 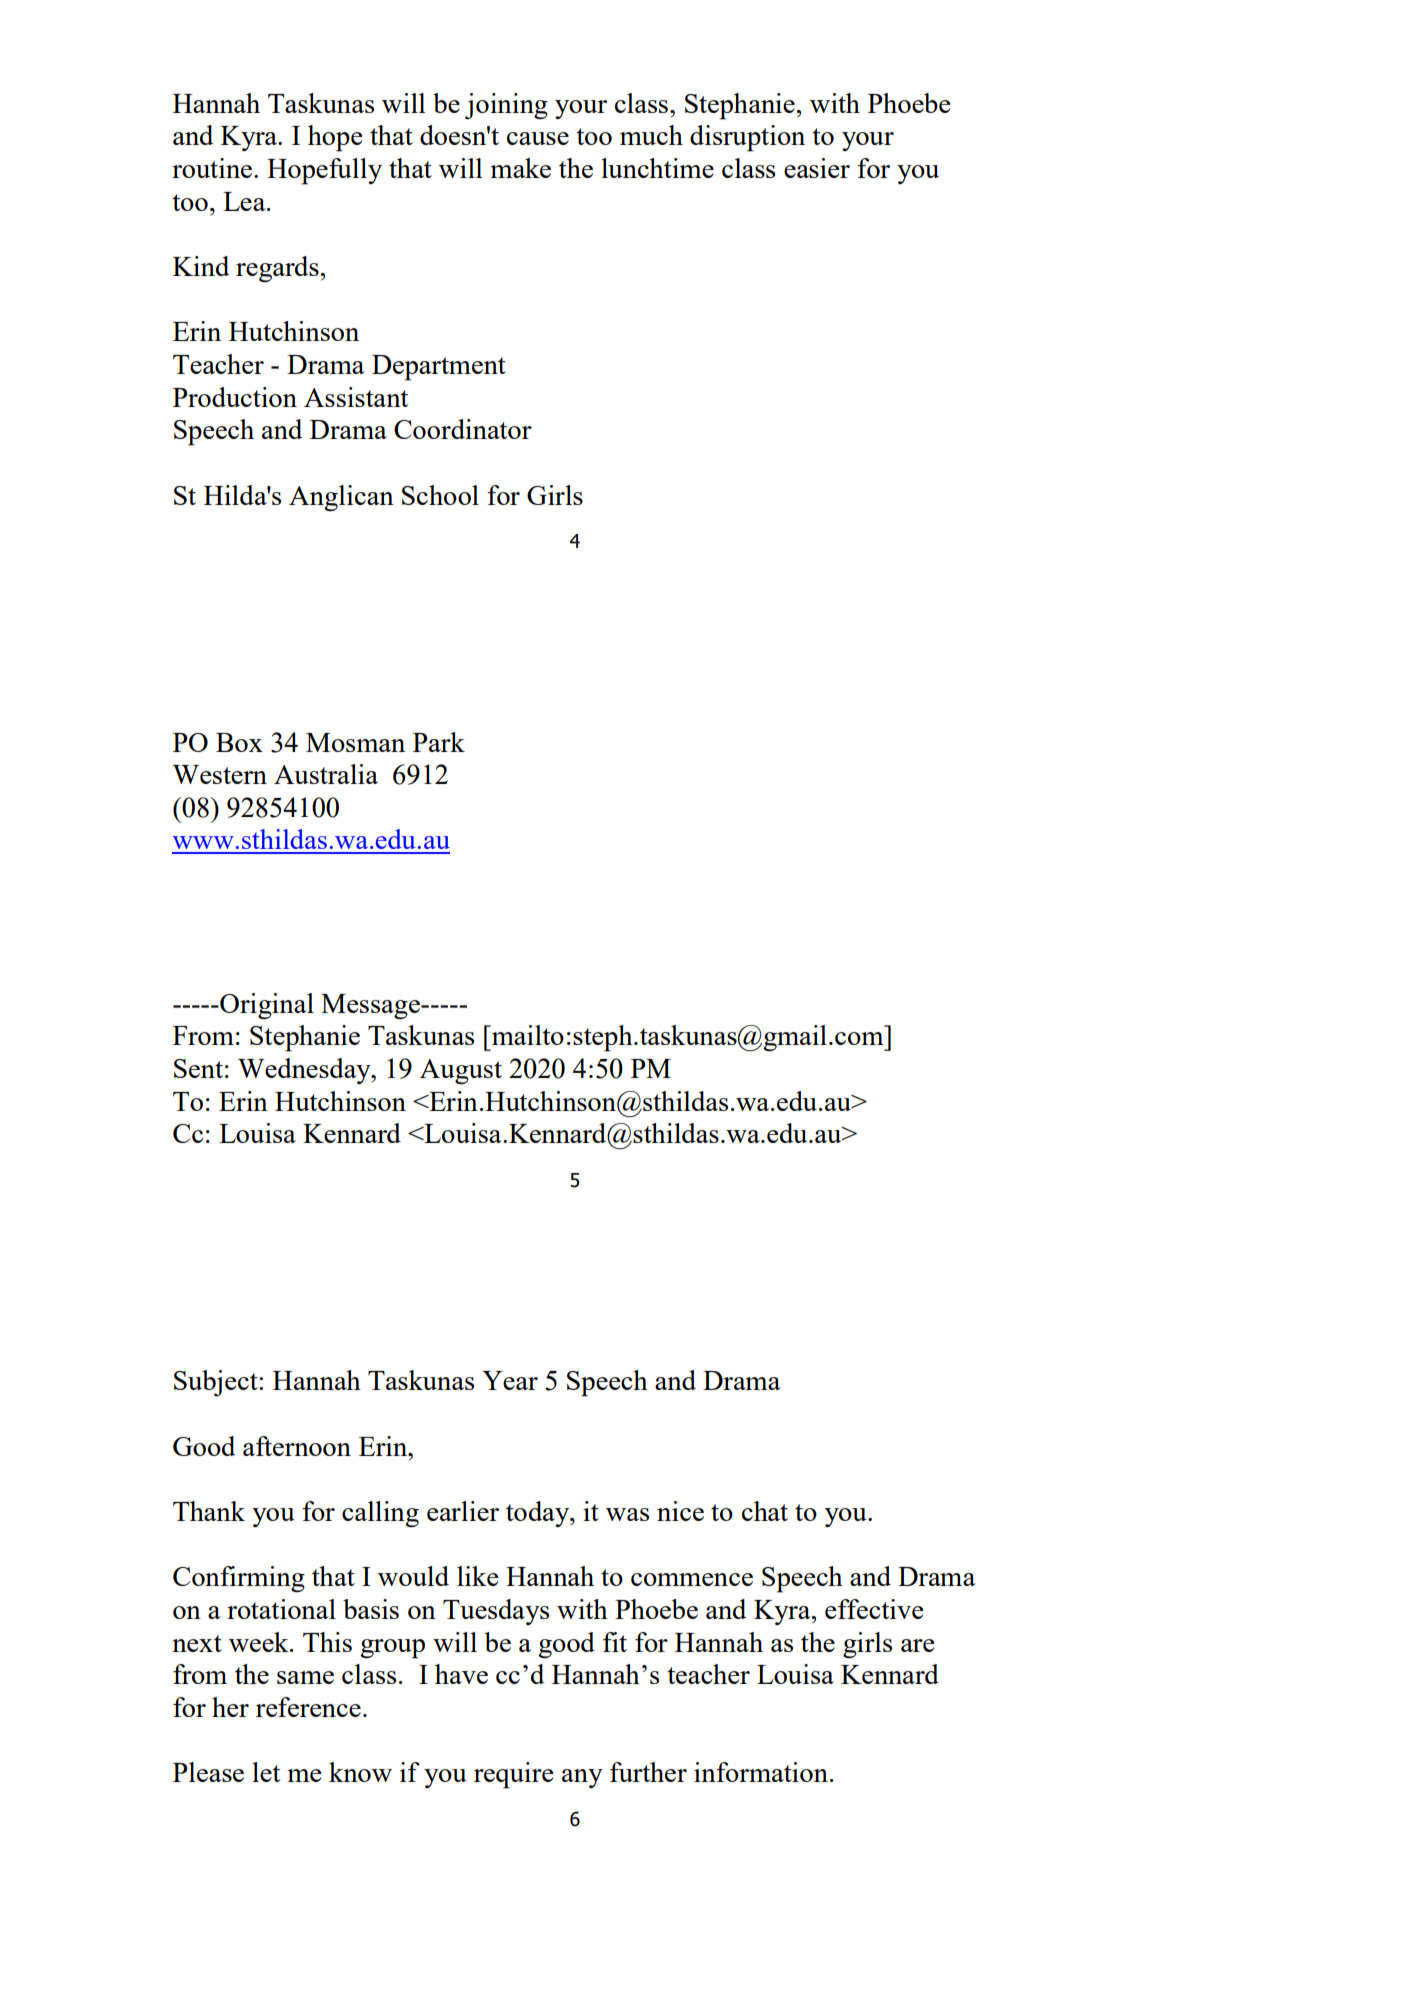 I want to click on chat, so click(x=765, y=1511).
